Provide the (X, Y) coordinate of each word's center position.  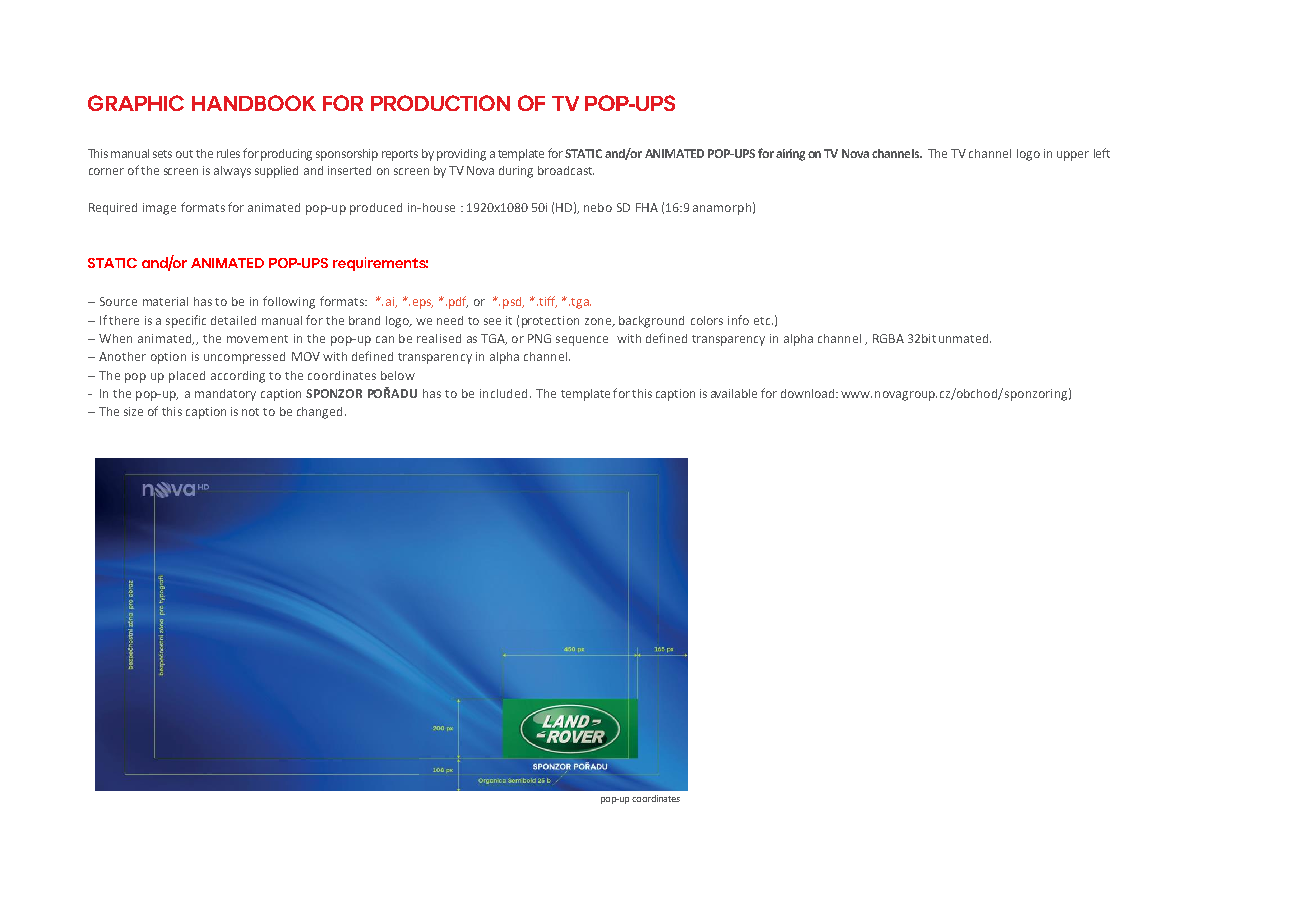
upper (1073, 156)
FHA (647, 207)
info (738, 320)
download (807, 393)
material (165, 301)
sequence (582, 341)
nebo (598, 207)
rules (228, 153)
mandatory (225, 395)
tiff (547, 302)
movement (257, 339)
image (159, 209)
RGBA (888, 338)
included (503, 393)
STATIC (583, 153)
